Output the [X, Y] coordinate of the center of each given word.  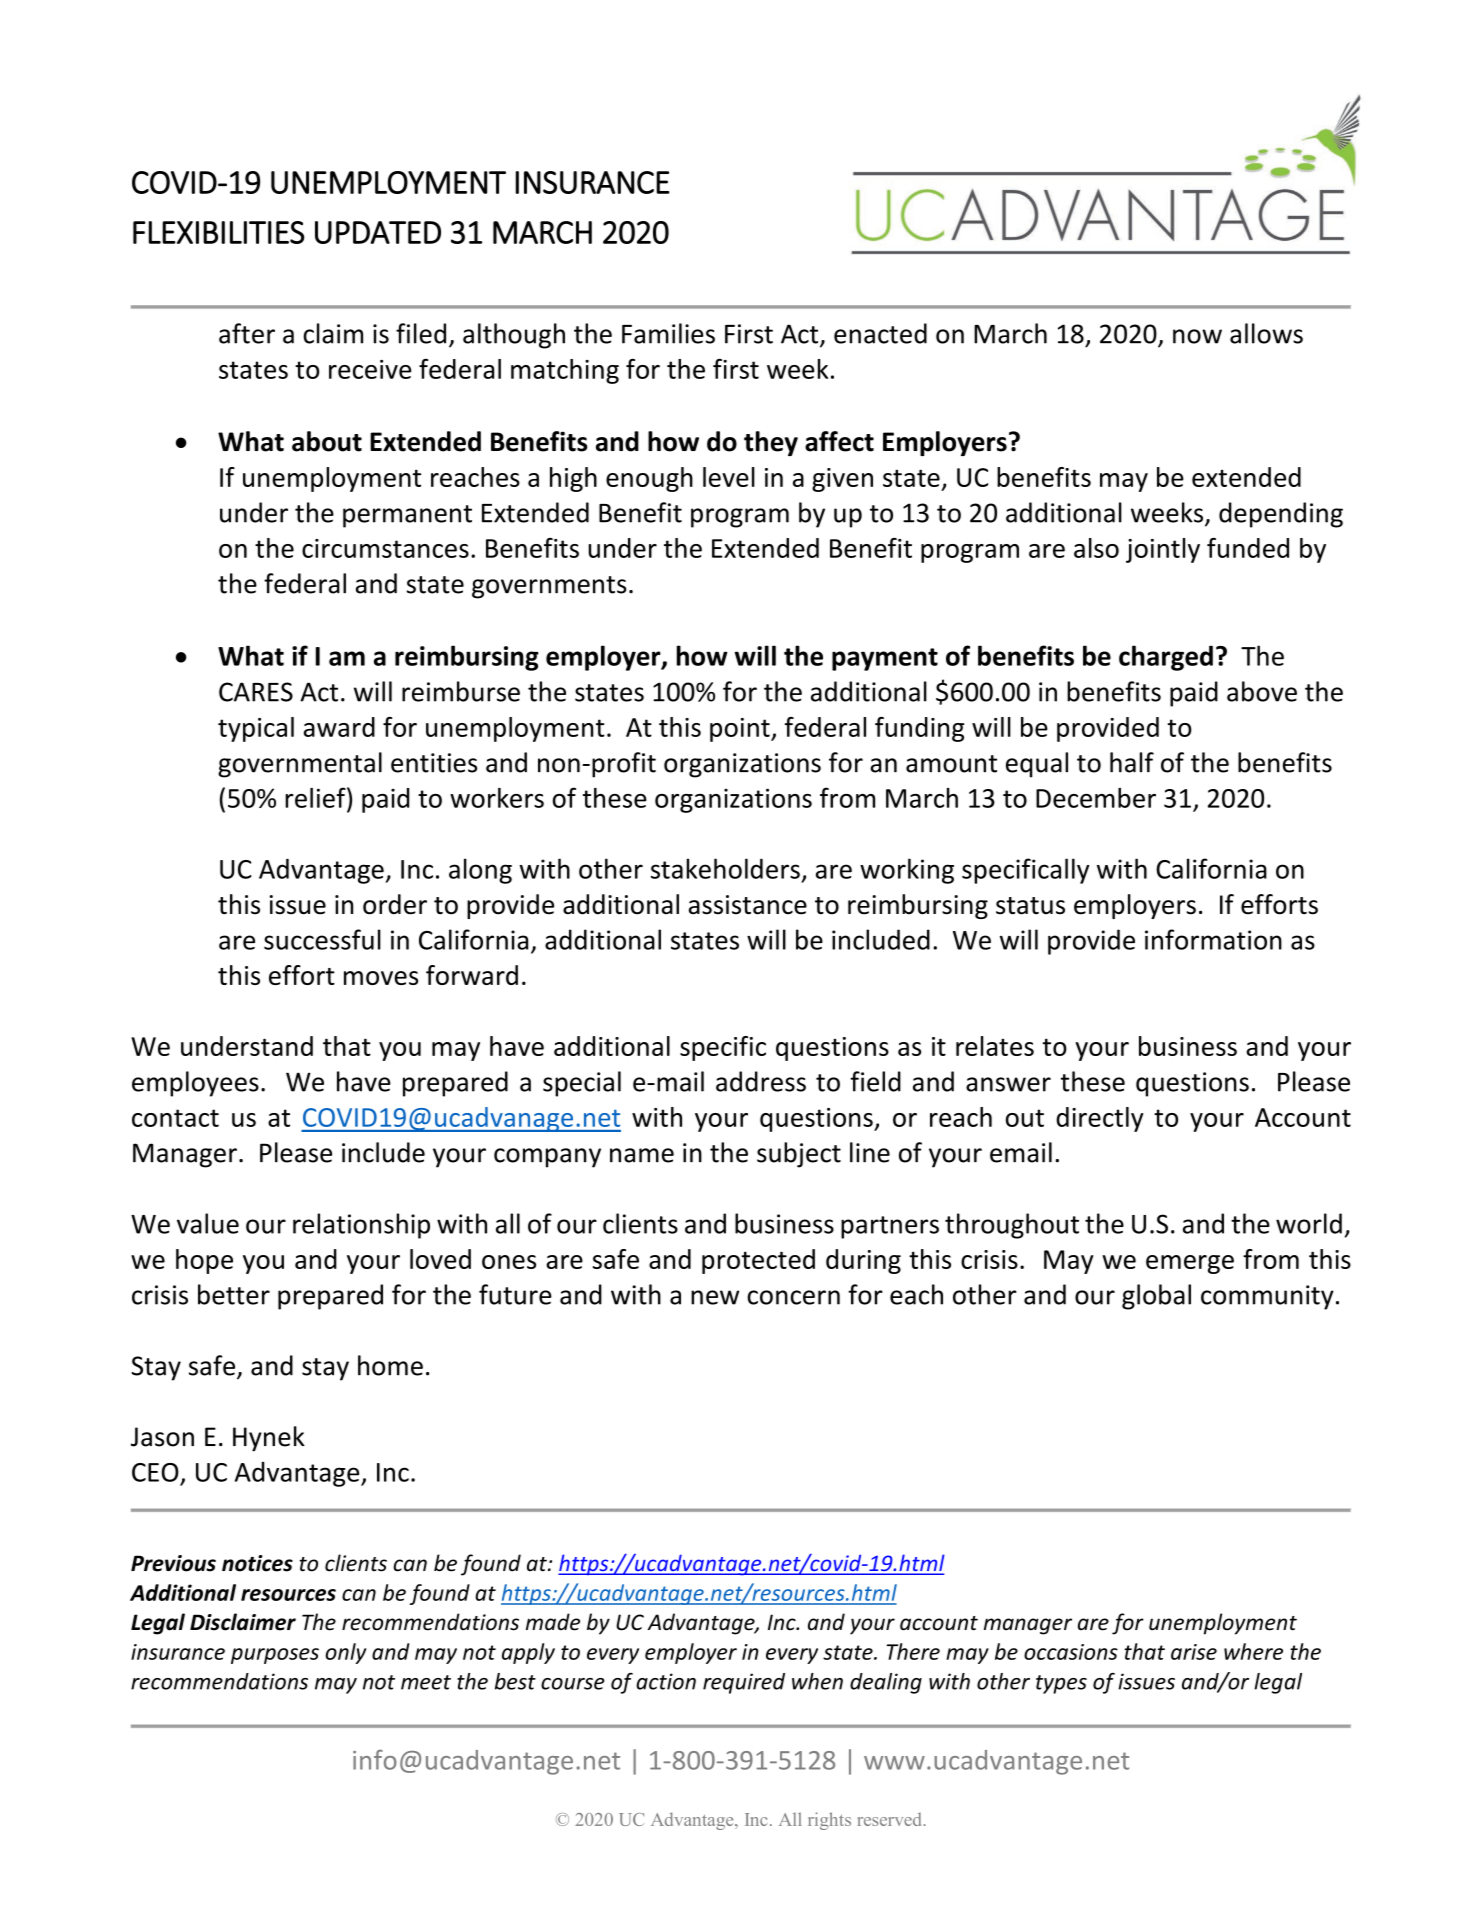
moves [381, 978]
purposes [275, 1656]
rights [829, 1821]
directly [1100, 1119]
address [761, 1081]
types [1061, 1684]
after [247, 333]
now [1197, 336]
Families [668, 333]
